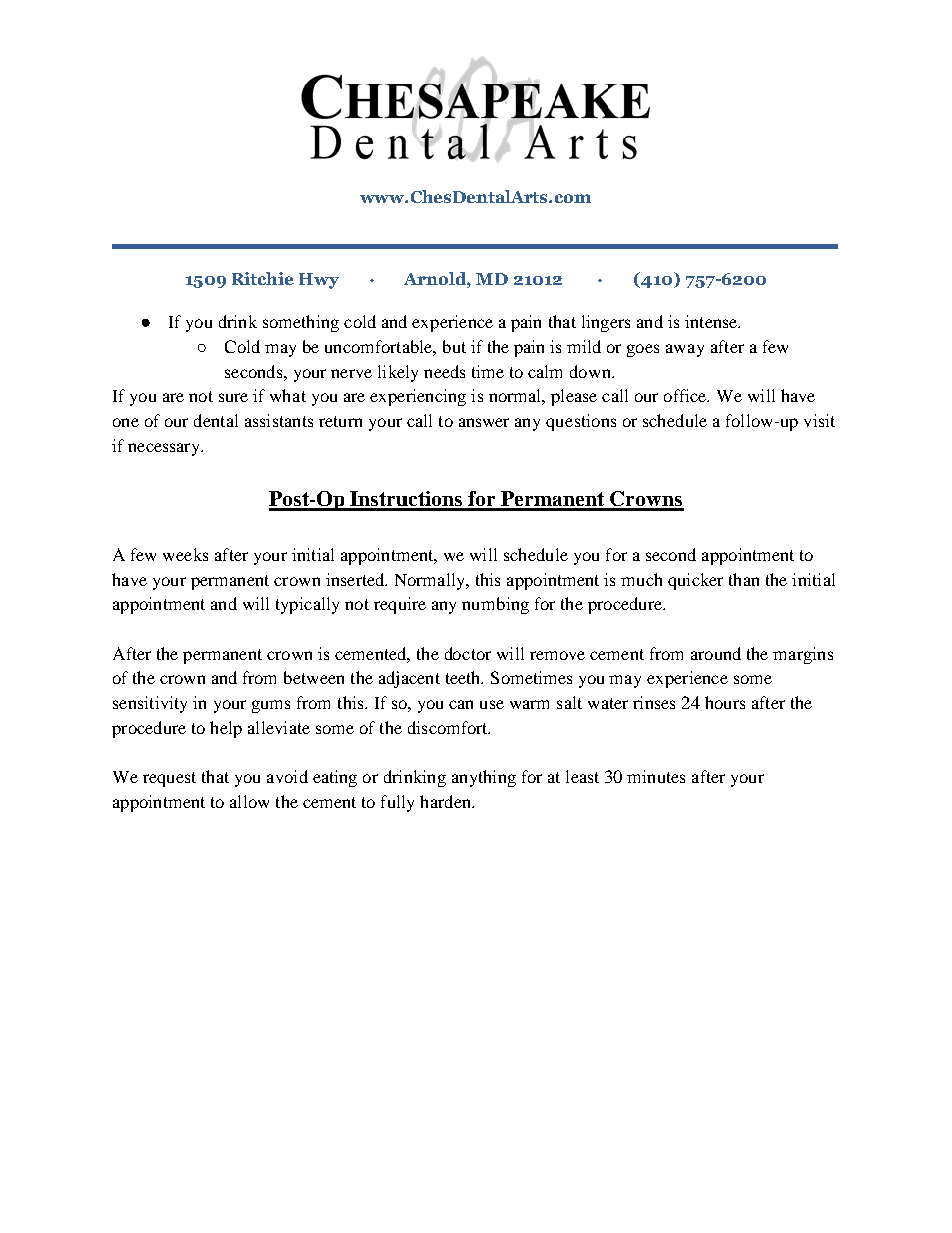  What do you see at coordinates (185, 554) in the page?
I see `weeks` at bounding box center [185, 554].
